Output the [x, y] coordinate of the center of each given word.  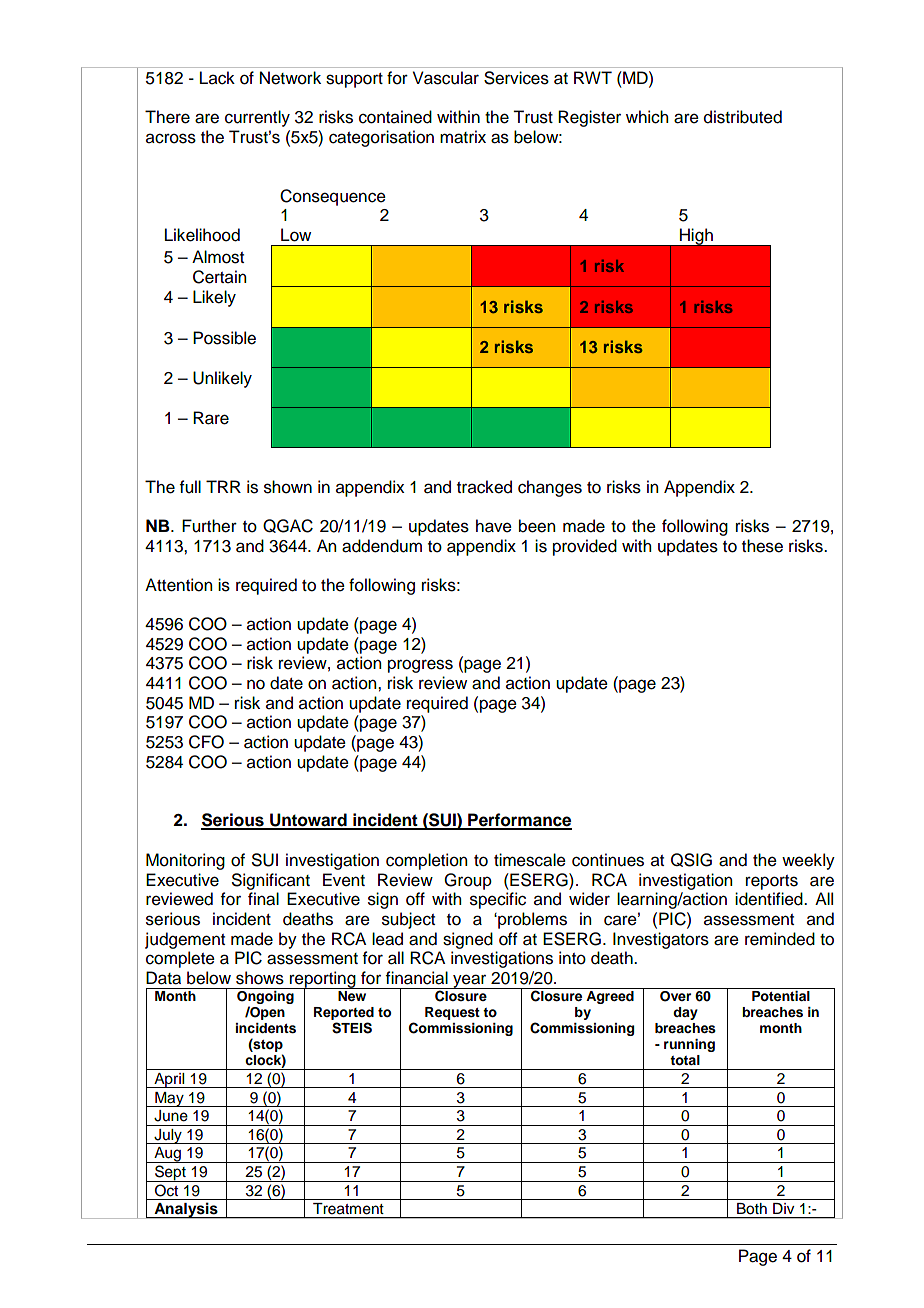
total [685, 1060]
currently [257, 118]
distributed [743, 117]
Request [452, 1013]
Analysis [186, 1210]
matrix [463, 137]
